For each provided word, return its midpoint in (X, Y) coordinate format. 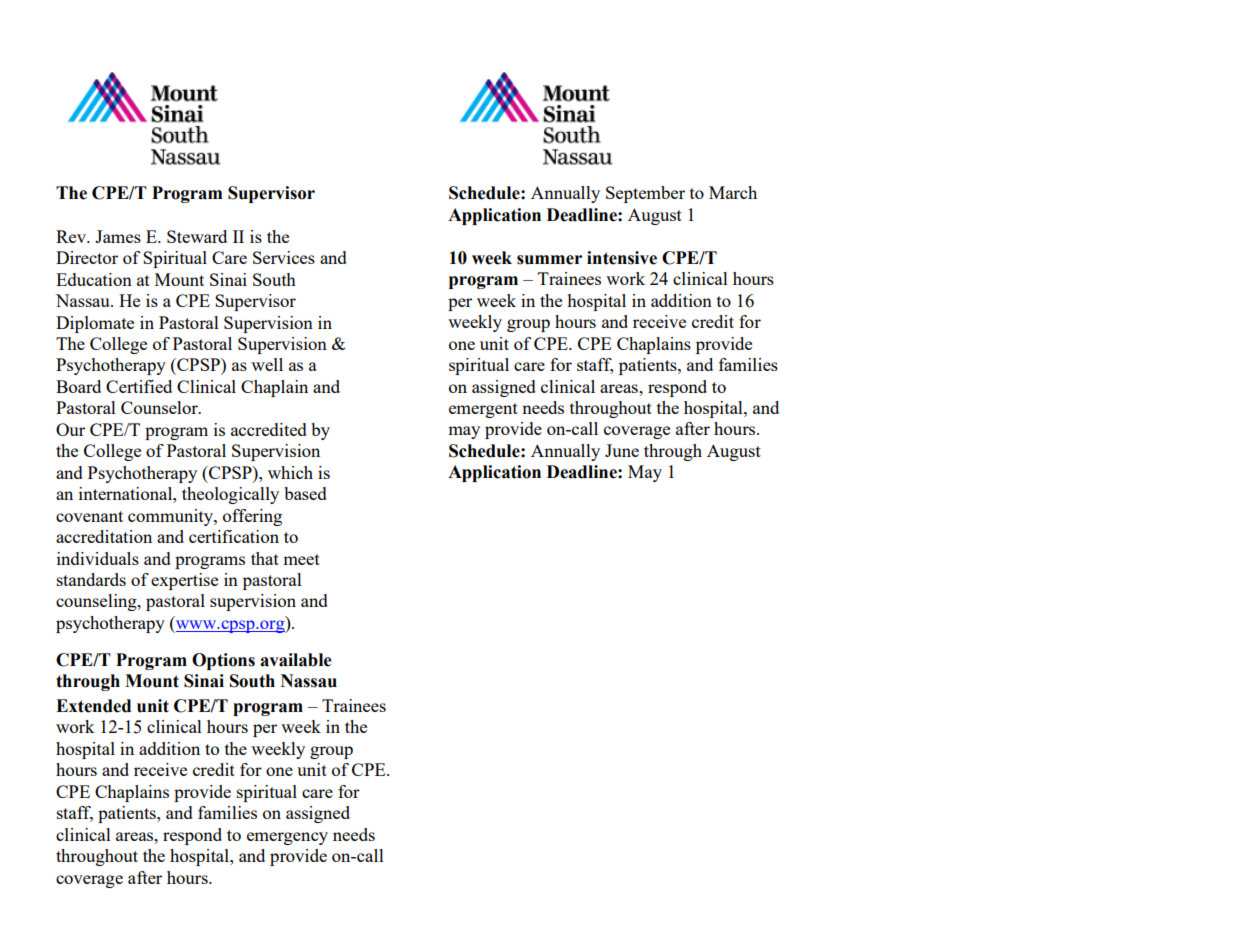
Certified (139, 386)
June (622, 450)
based (305, 493)
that (265, 558)
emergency (287, 838)
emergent (483, 410)
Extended (93, 706)
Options (223, 661)
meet (301, 559)
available (296, 660)
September (645, 194)
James (118, 236)
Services (284, 257)
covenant (89, 516)
